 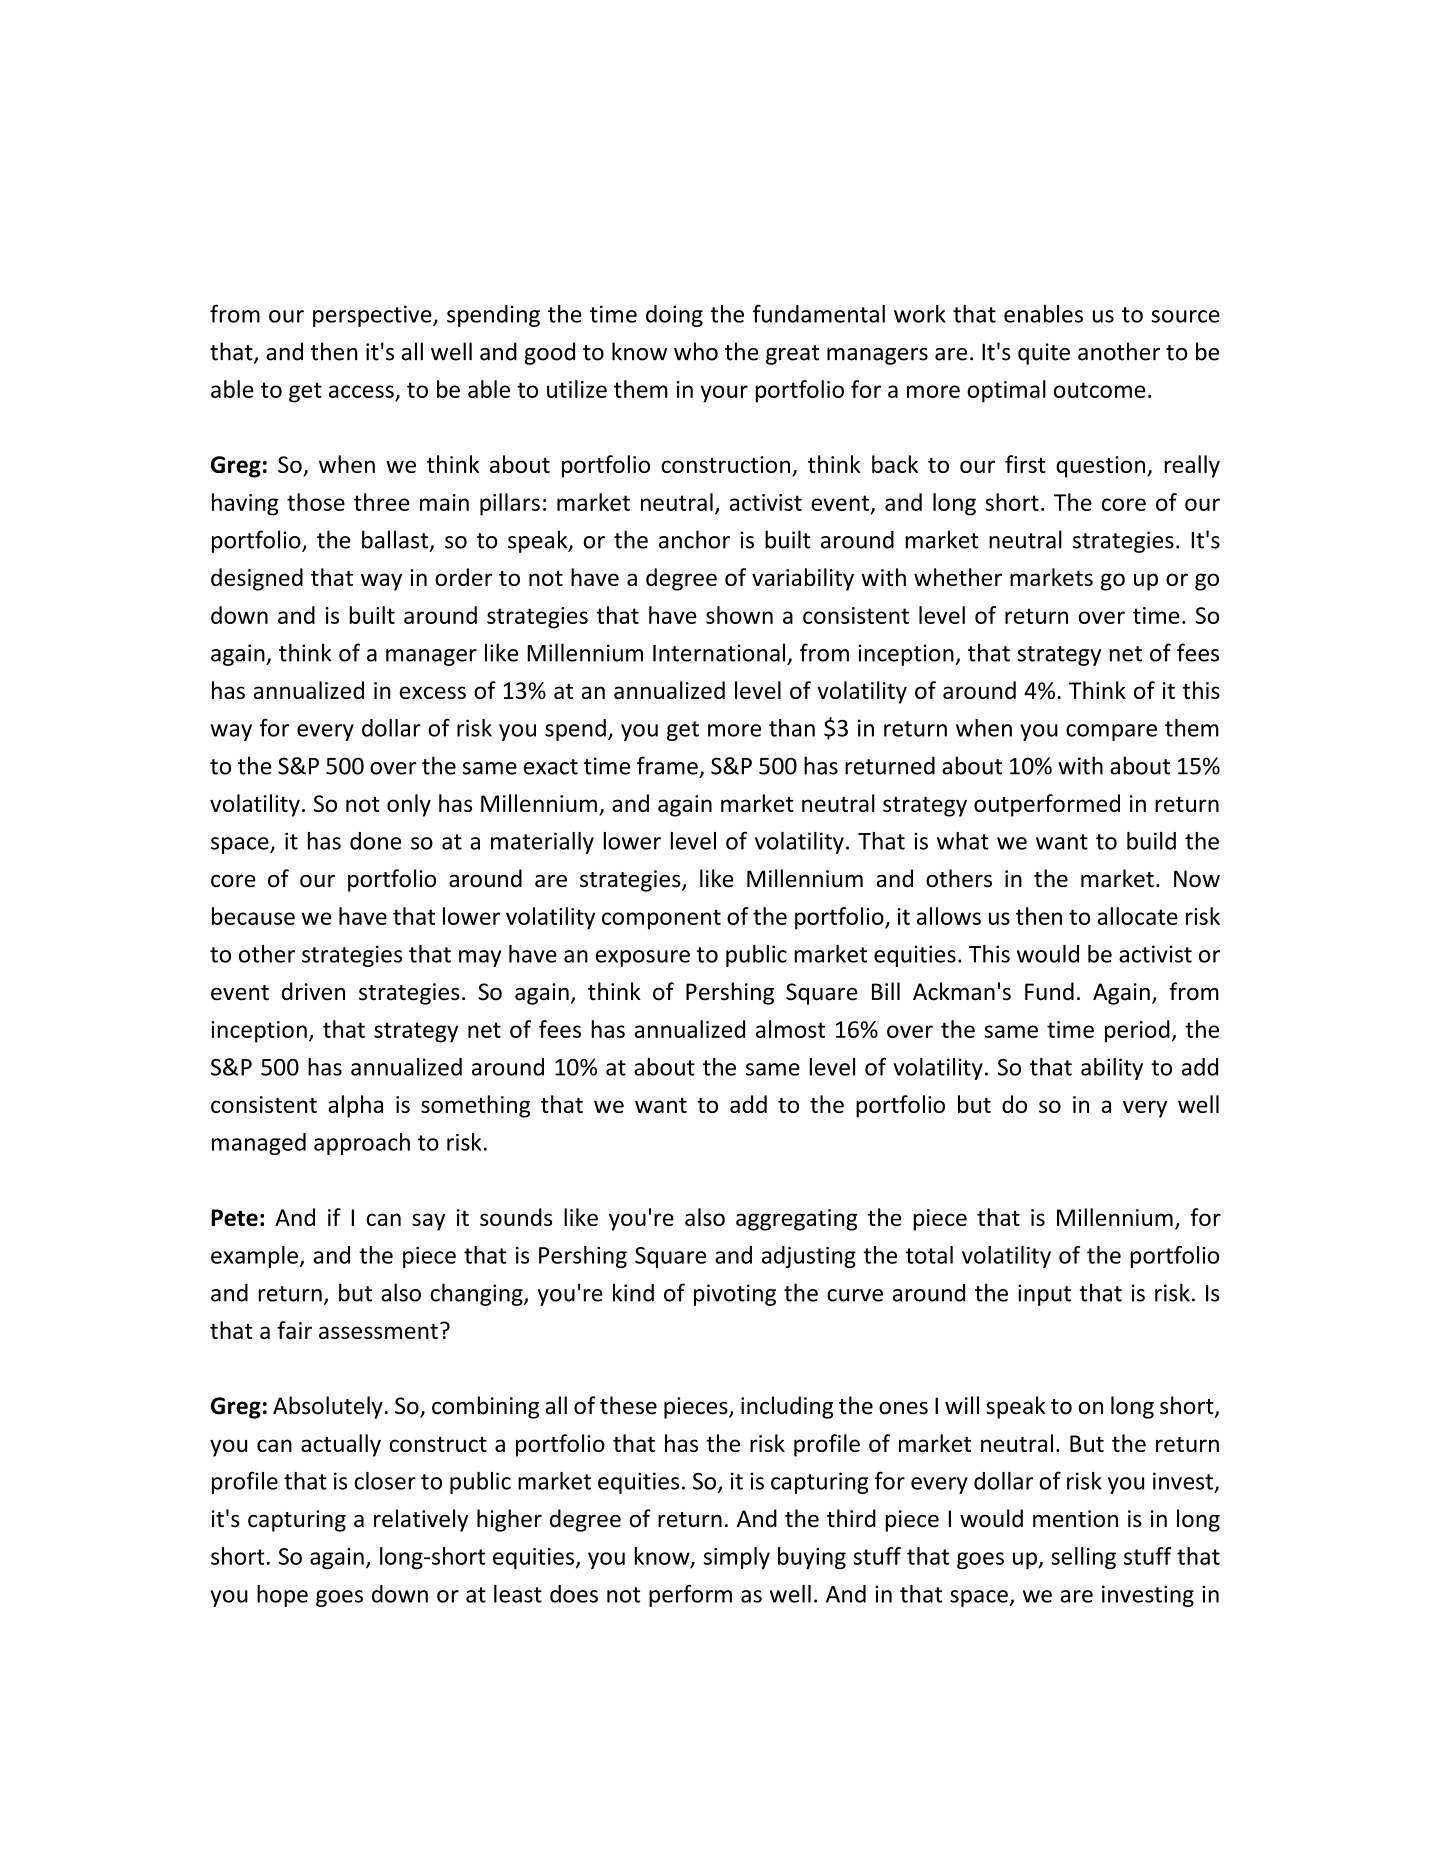 What do you see at coordinates (1111, 732) in the screenshot?
I see `compare` at bounding box center [1111, 732].
